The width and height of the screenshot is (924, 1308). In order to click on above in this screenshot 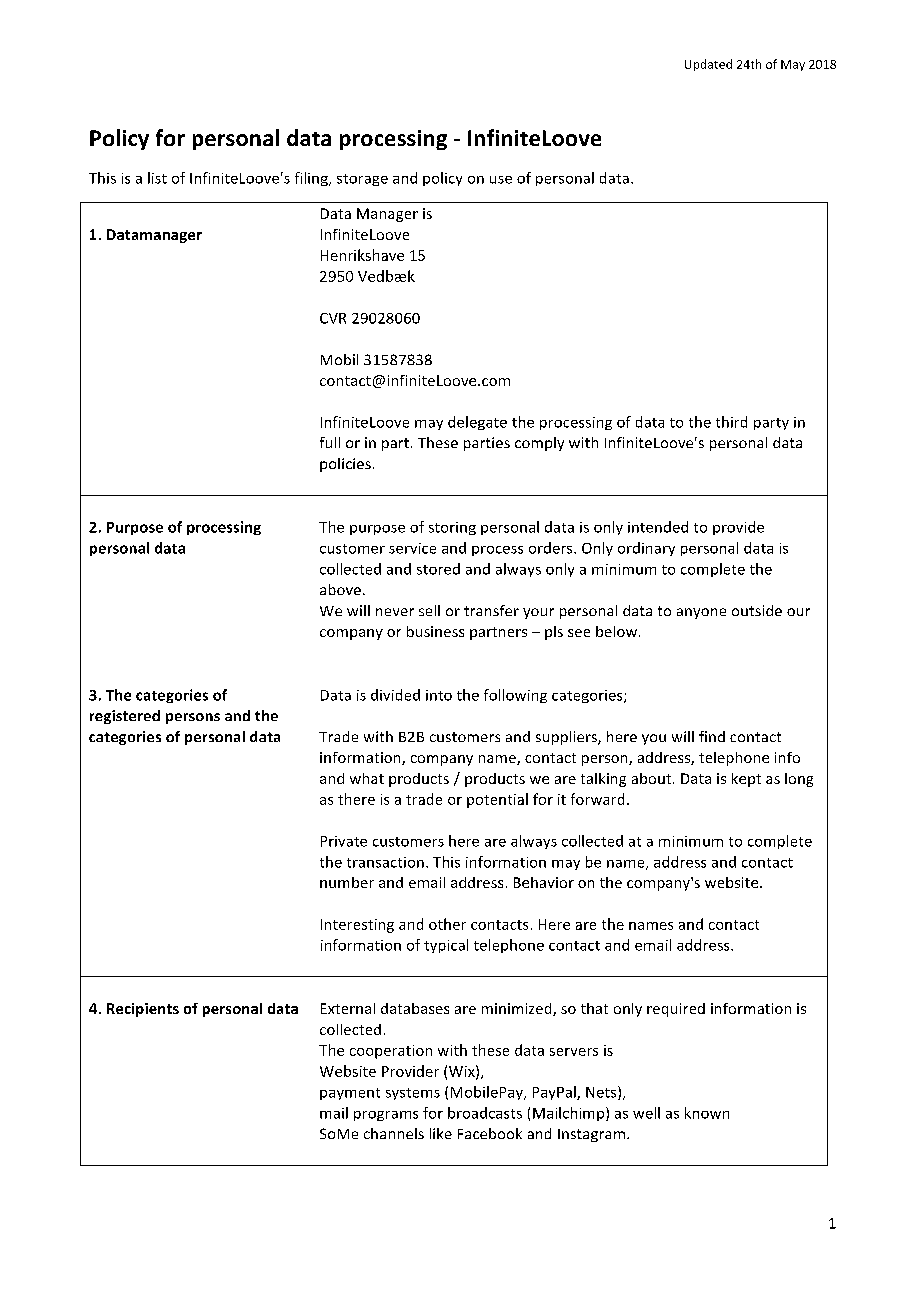, I will do `click(340, 589)`.
